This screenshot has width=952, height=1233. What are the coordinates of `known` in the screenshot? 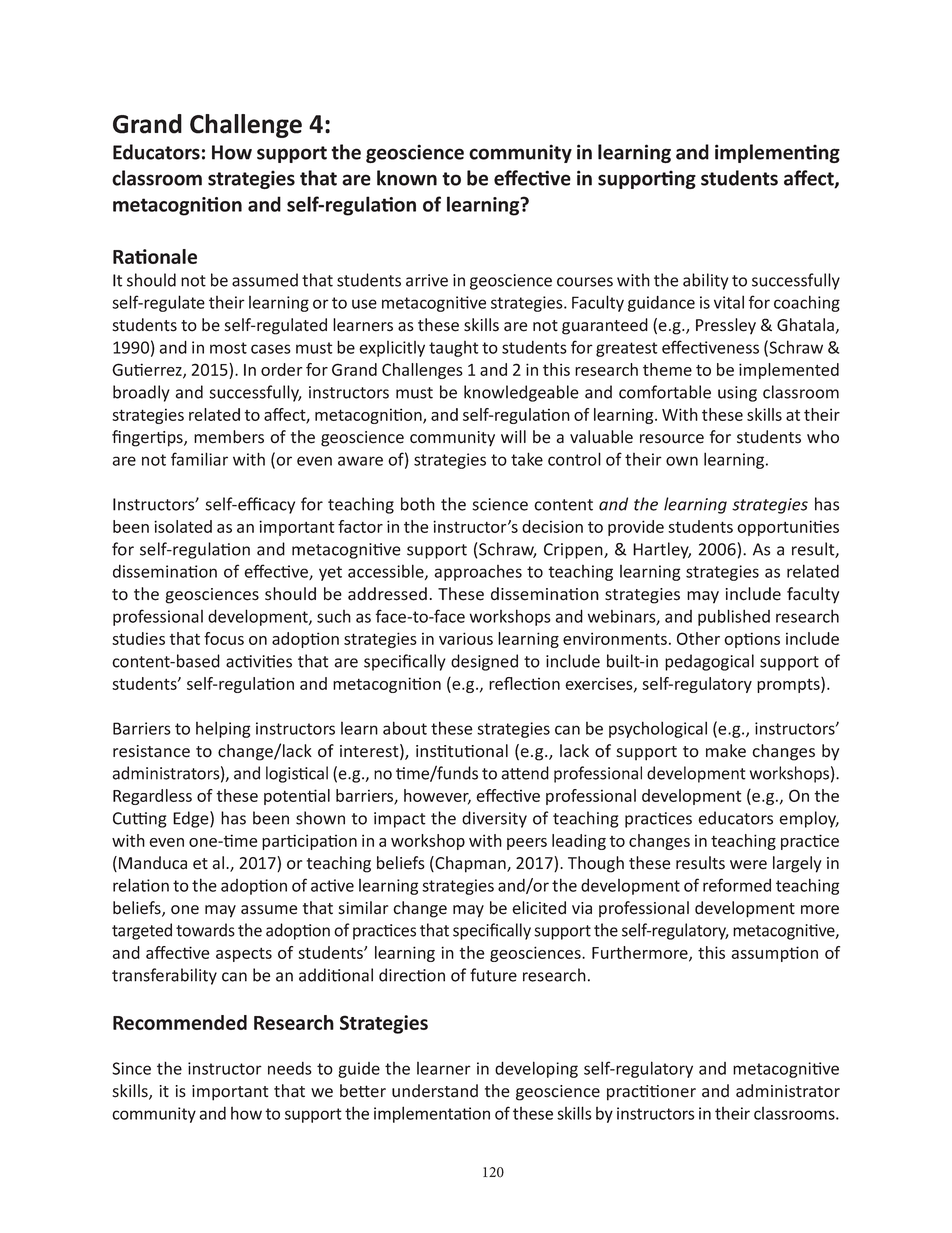 It's located at (407, 178).
